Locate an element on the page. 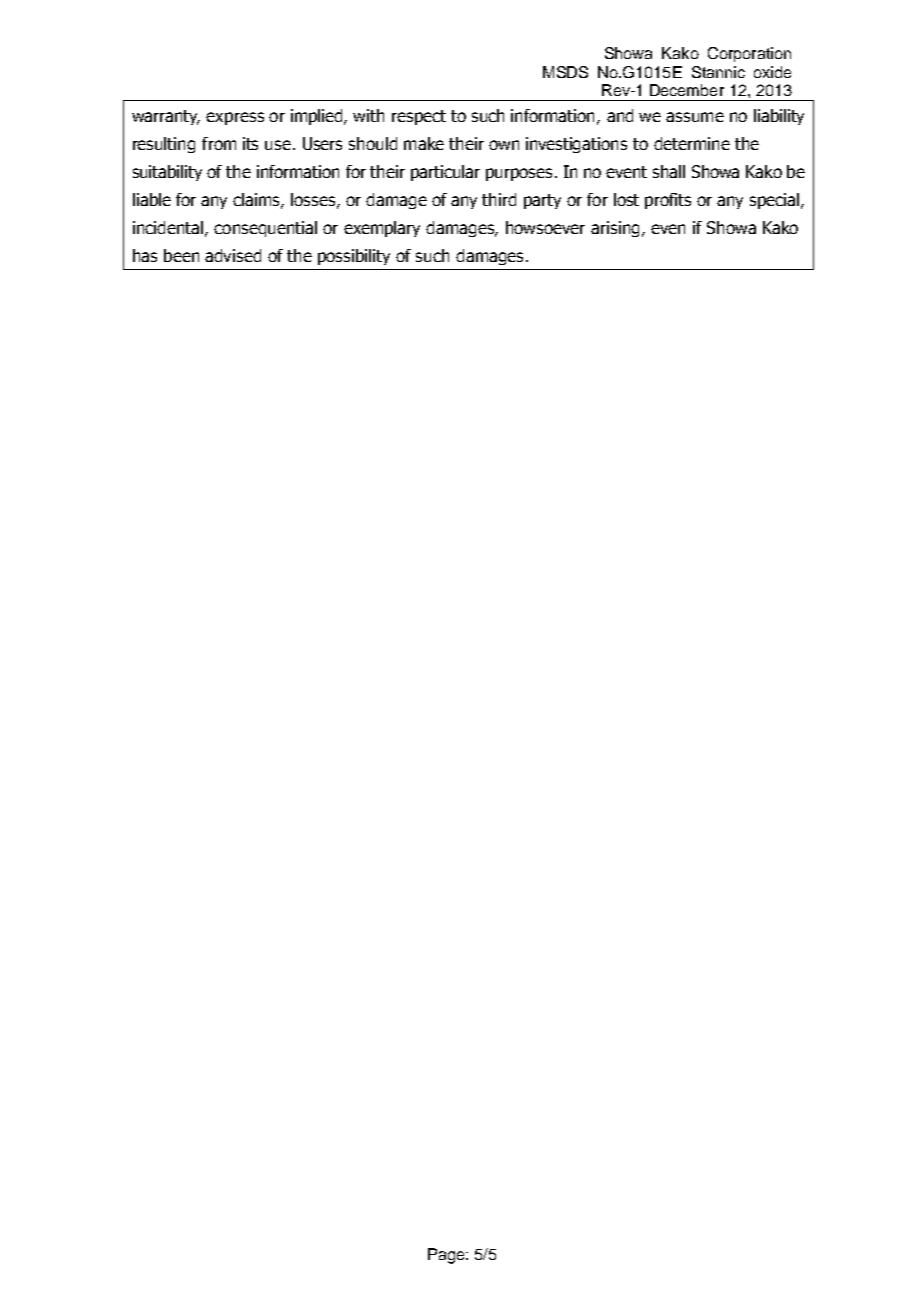 The height and width of the image is (1308, 924). has is located at coordinates (145, 255).
